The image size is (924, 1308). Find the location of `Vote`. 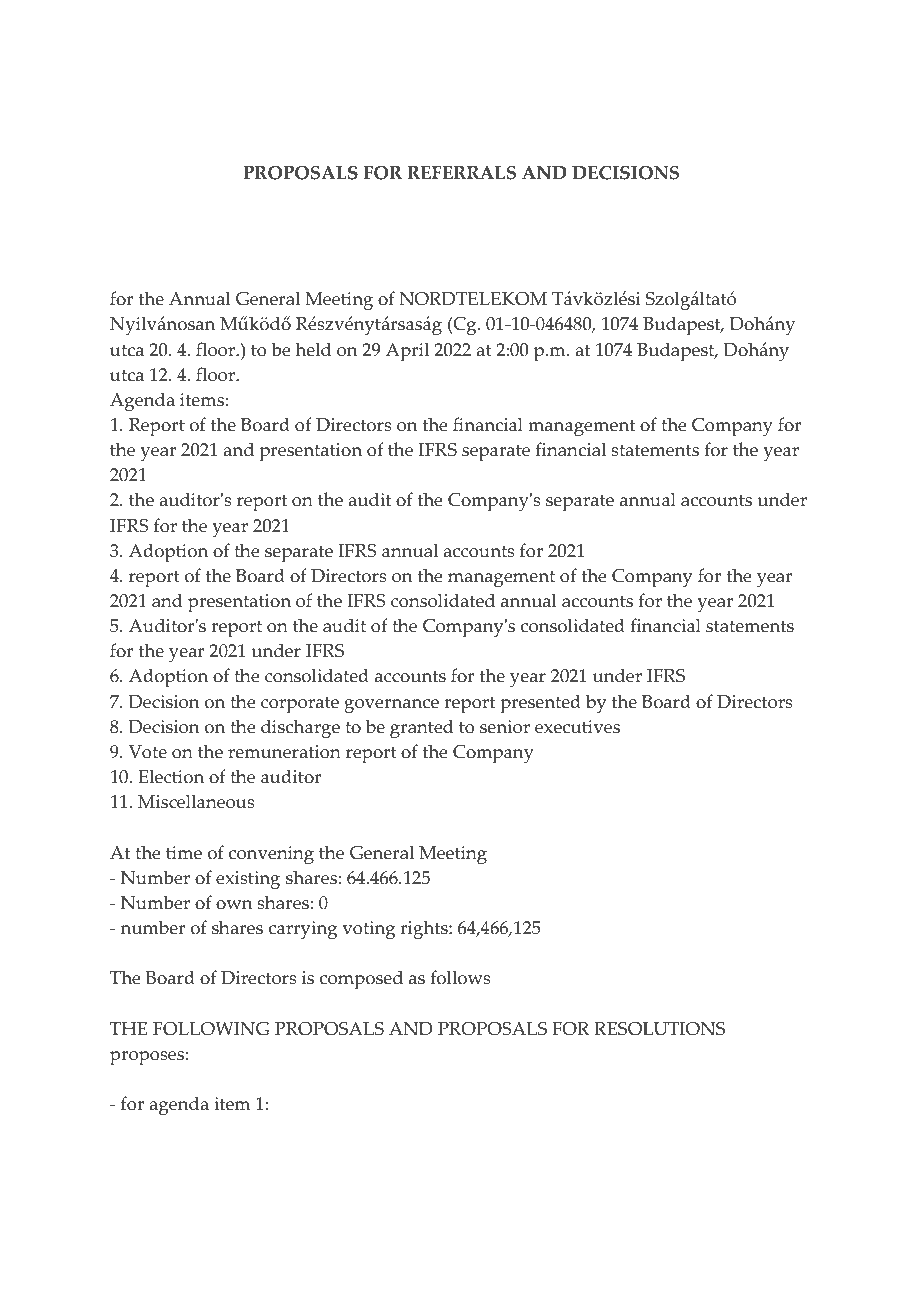

Vote is located at coordinates (148, 752).
